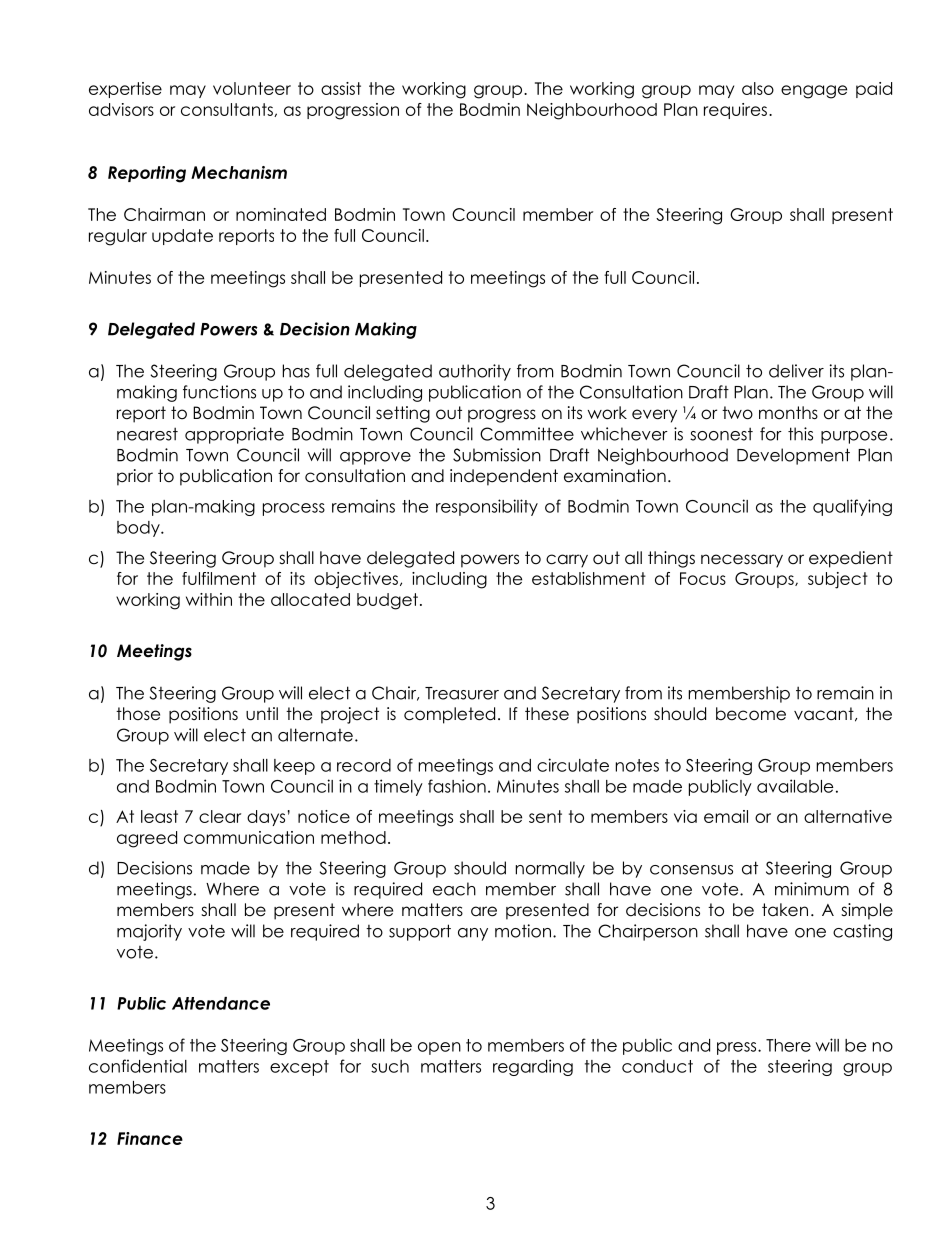 The height and width of the image is (1233, 952). Describe the element at coordinates (209, 599) in the image. I see `within` at that location.
